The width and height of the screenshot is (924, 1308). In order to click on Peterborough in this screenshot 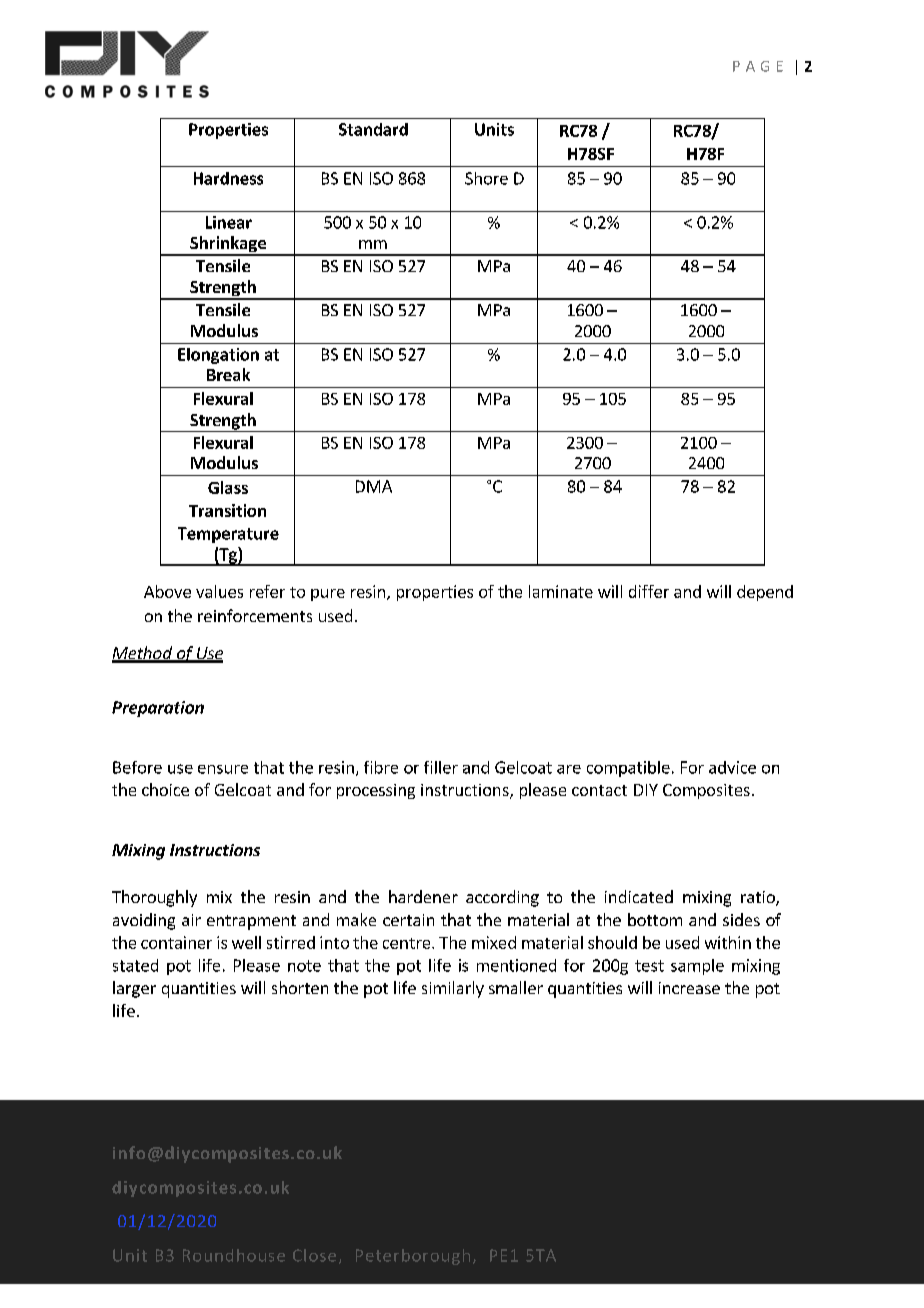, I will do `click(413, 1257)`.
